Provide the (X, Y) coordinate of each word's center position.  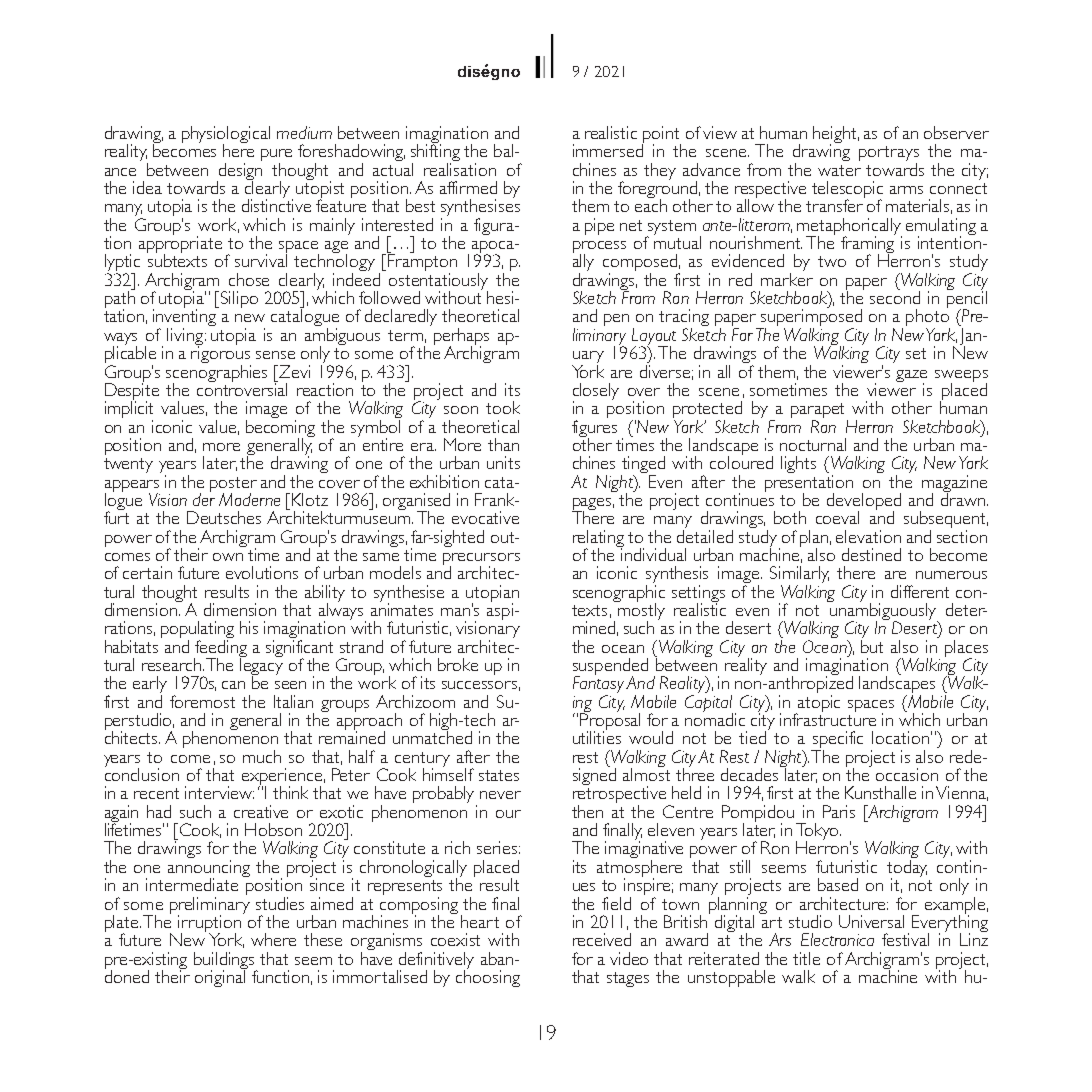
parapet (819, 412)
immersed (608, 149)
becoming (280, 429)
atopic (818, 704)
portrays (889, 155)
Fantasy (598, 685)
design (239, 172)
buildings (225, 961)
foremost (202, 701)
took (503, 407)
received (602, 939)
